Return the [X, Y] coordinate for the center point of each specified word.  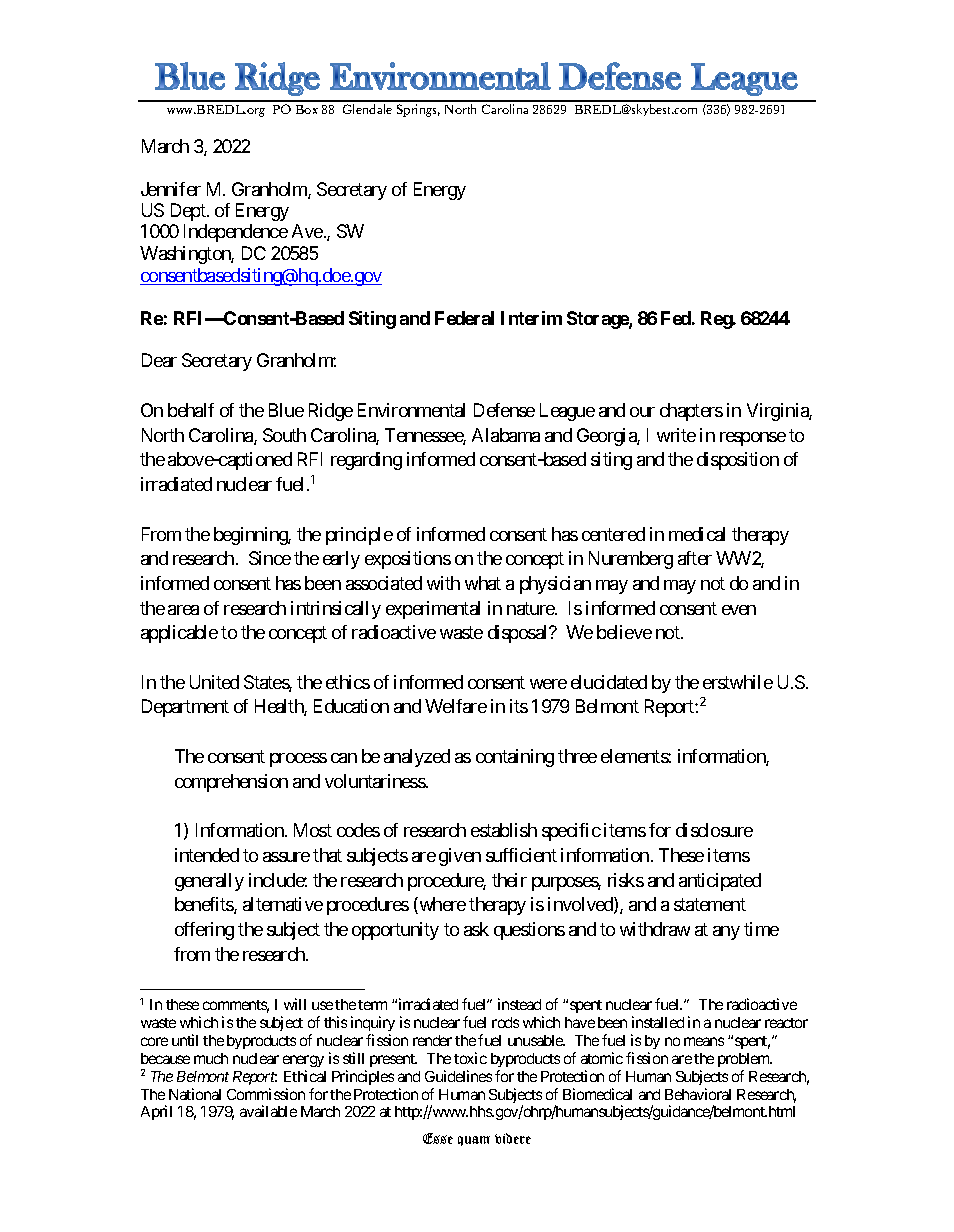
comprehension [231, 783]
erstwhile [738, 682]
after [695, 558]
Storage [598, 320]
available [268, 1111]
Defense [504, 410]
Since [270, 558]
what [483, 583]
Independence [236, 233]
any [726, 933]
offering [204, 931]
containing [515, 758]
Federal [464, 318]
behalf [191, 410]
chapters [691, 412]
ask [476, 929]
